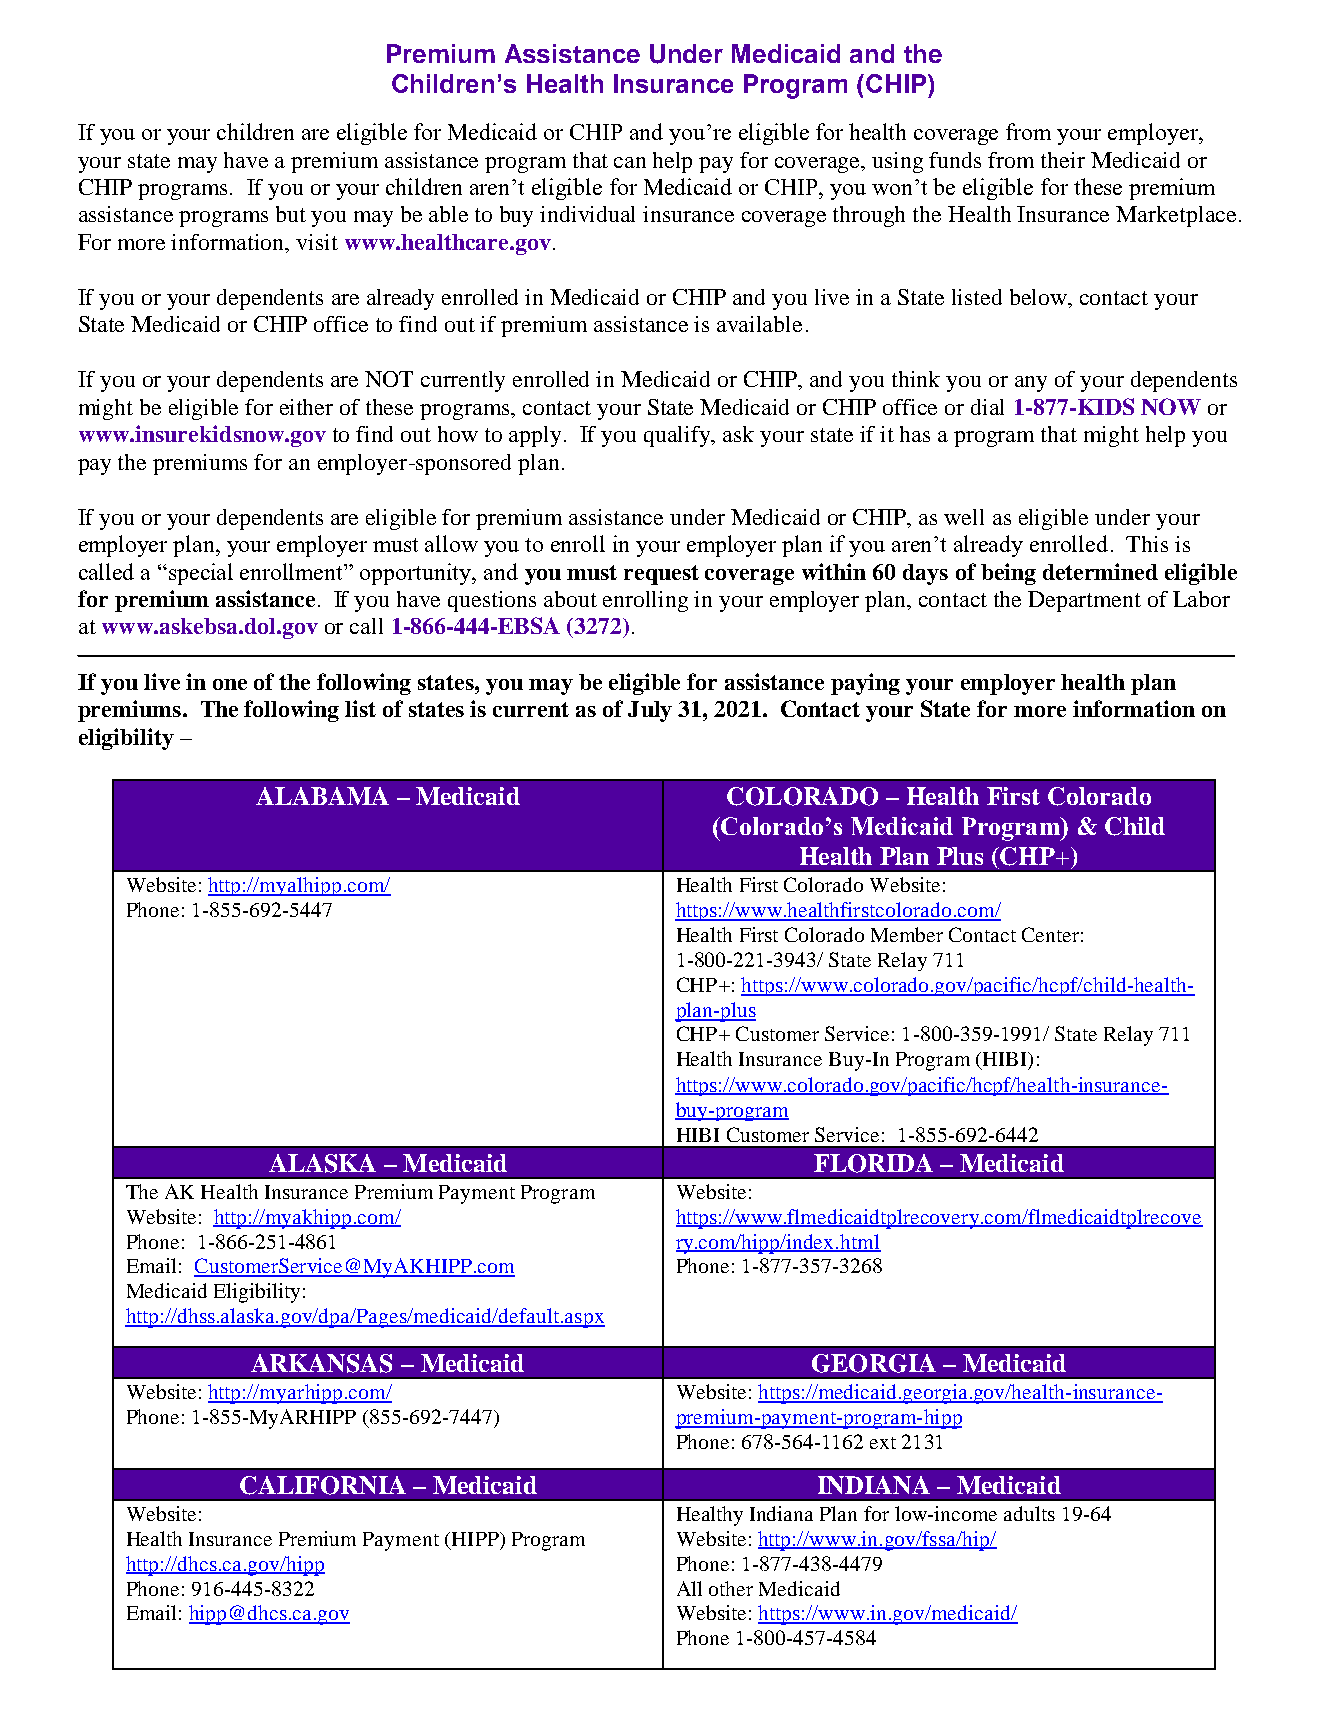 The width and height of the image is (1328, 1719). Describe the element at coordinates (291, 214) in the image. I see `but` at that location.
